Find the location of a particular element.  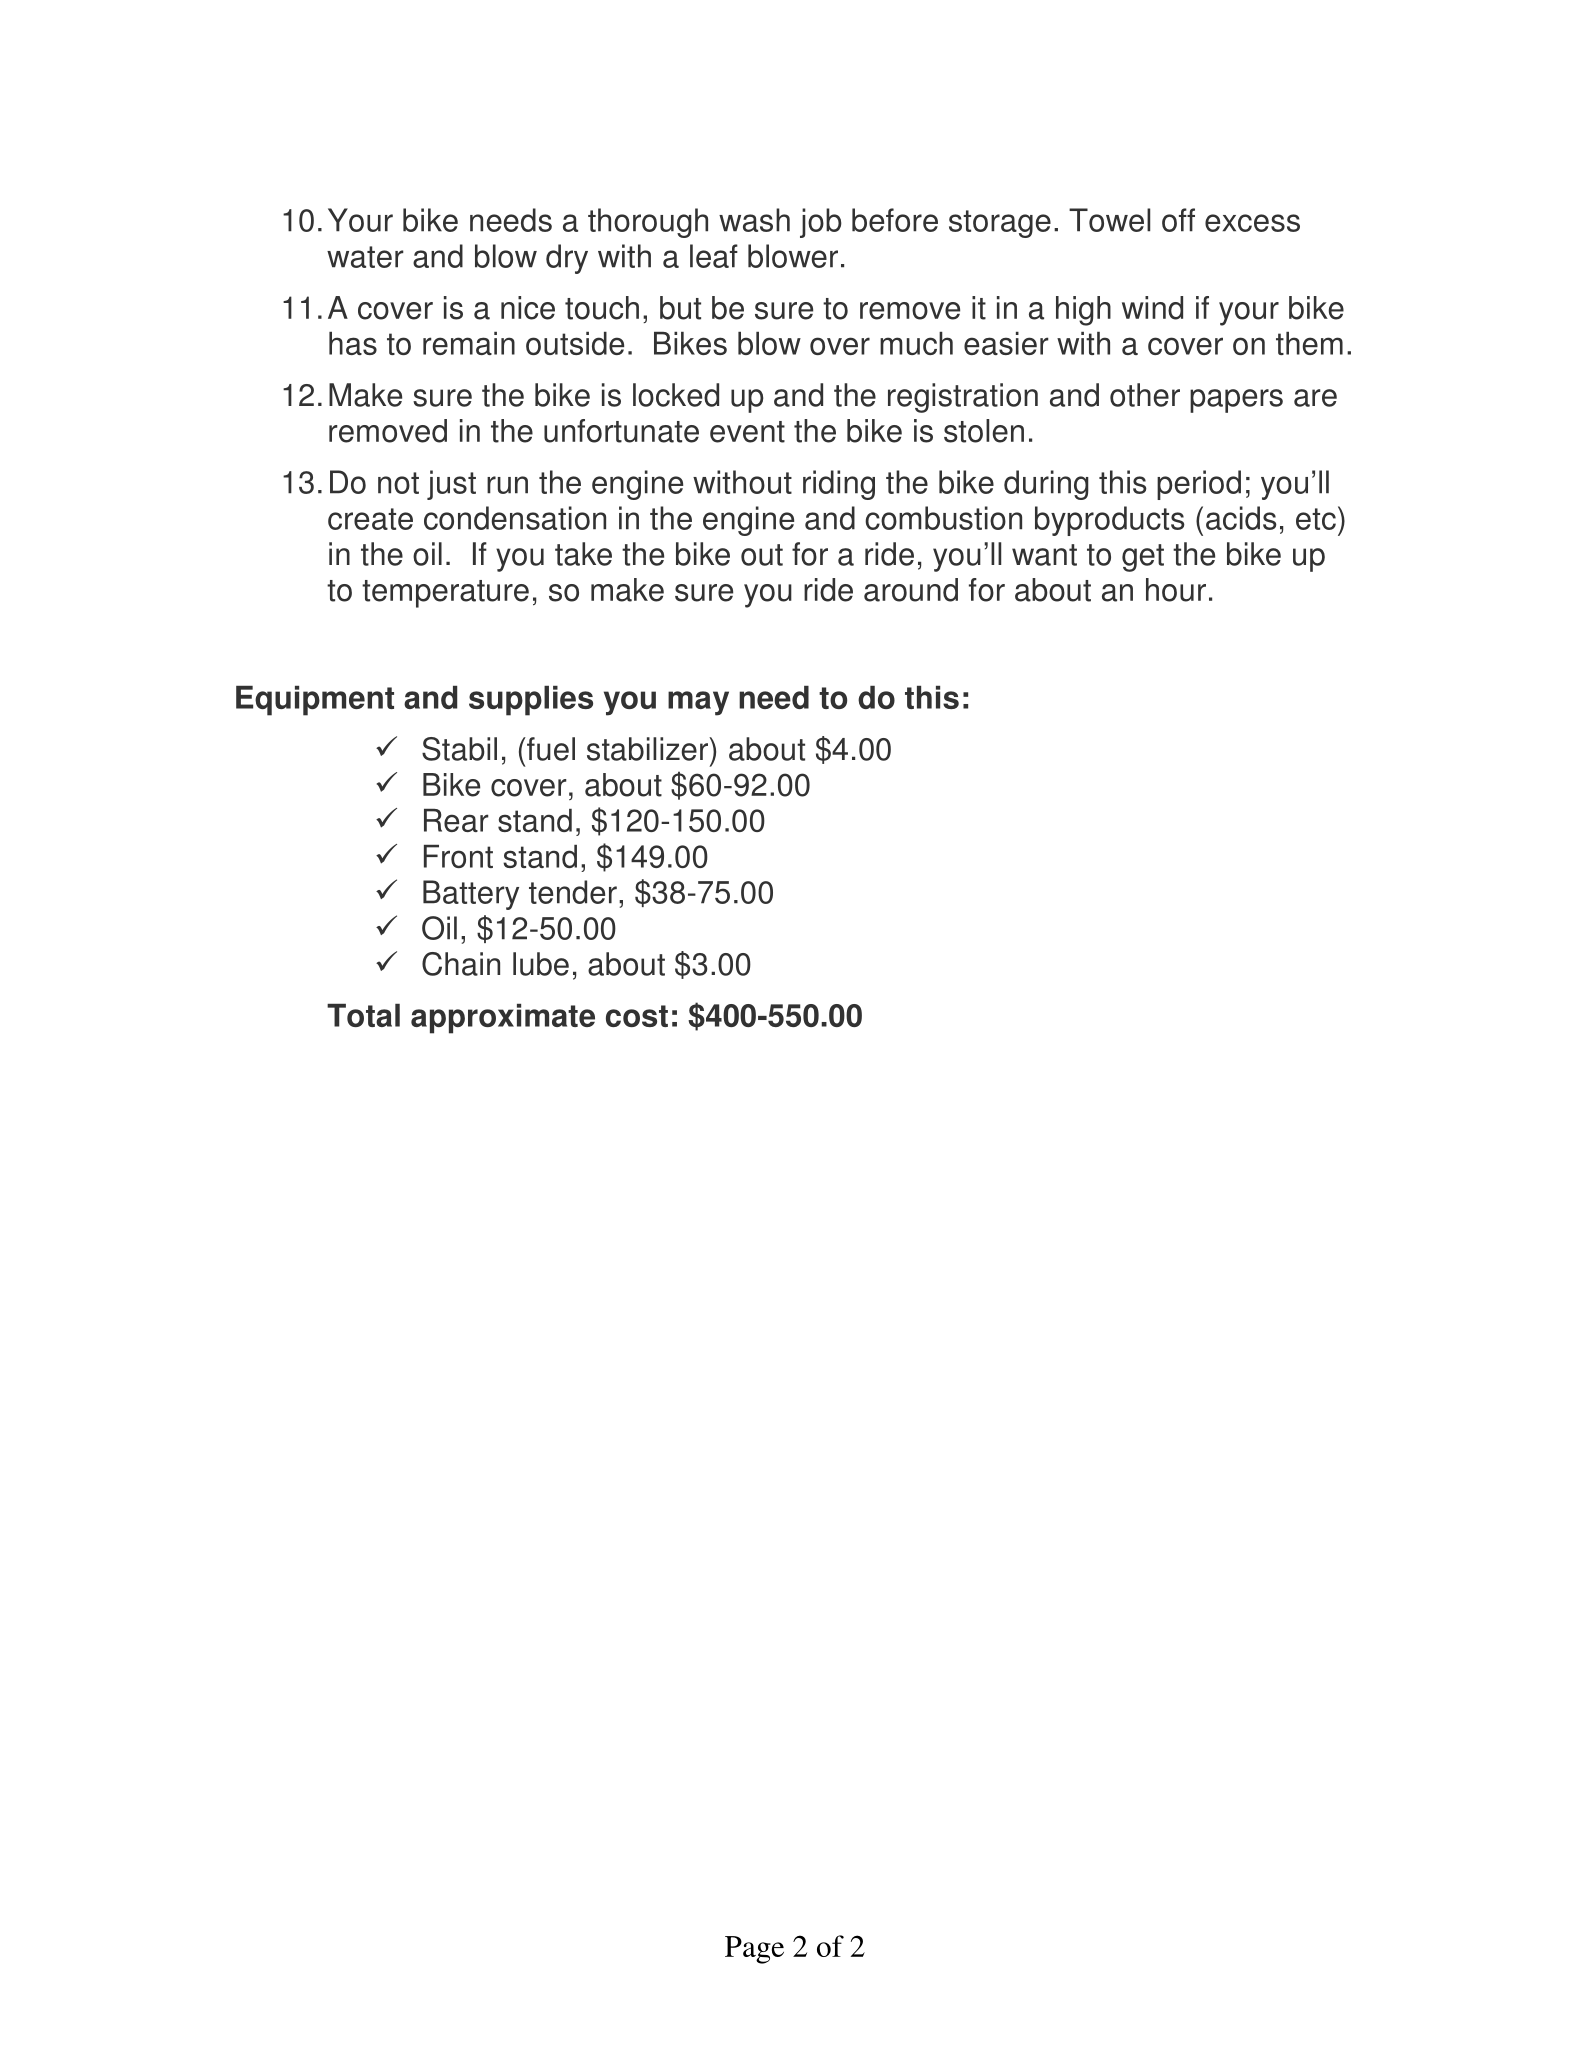

wind is located at coordinates (1152, 308).
